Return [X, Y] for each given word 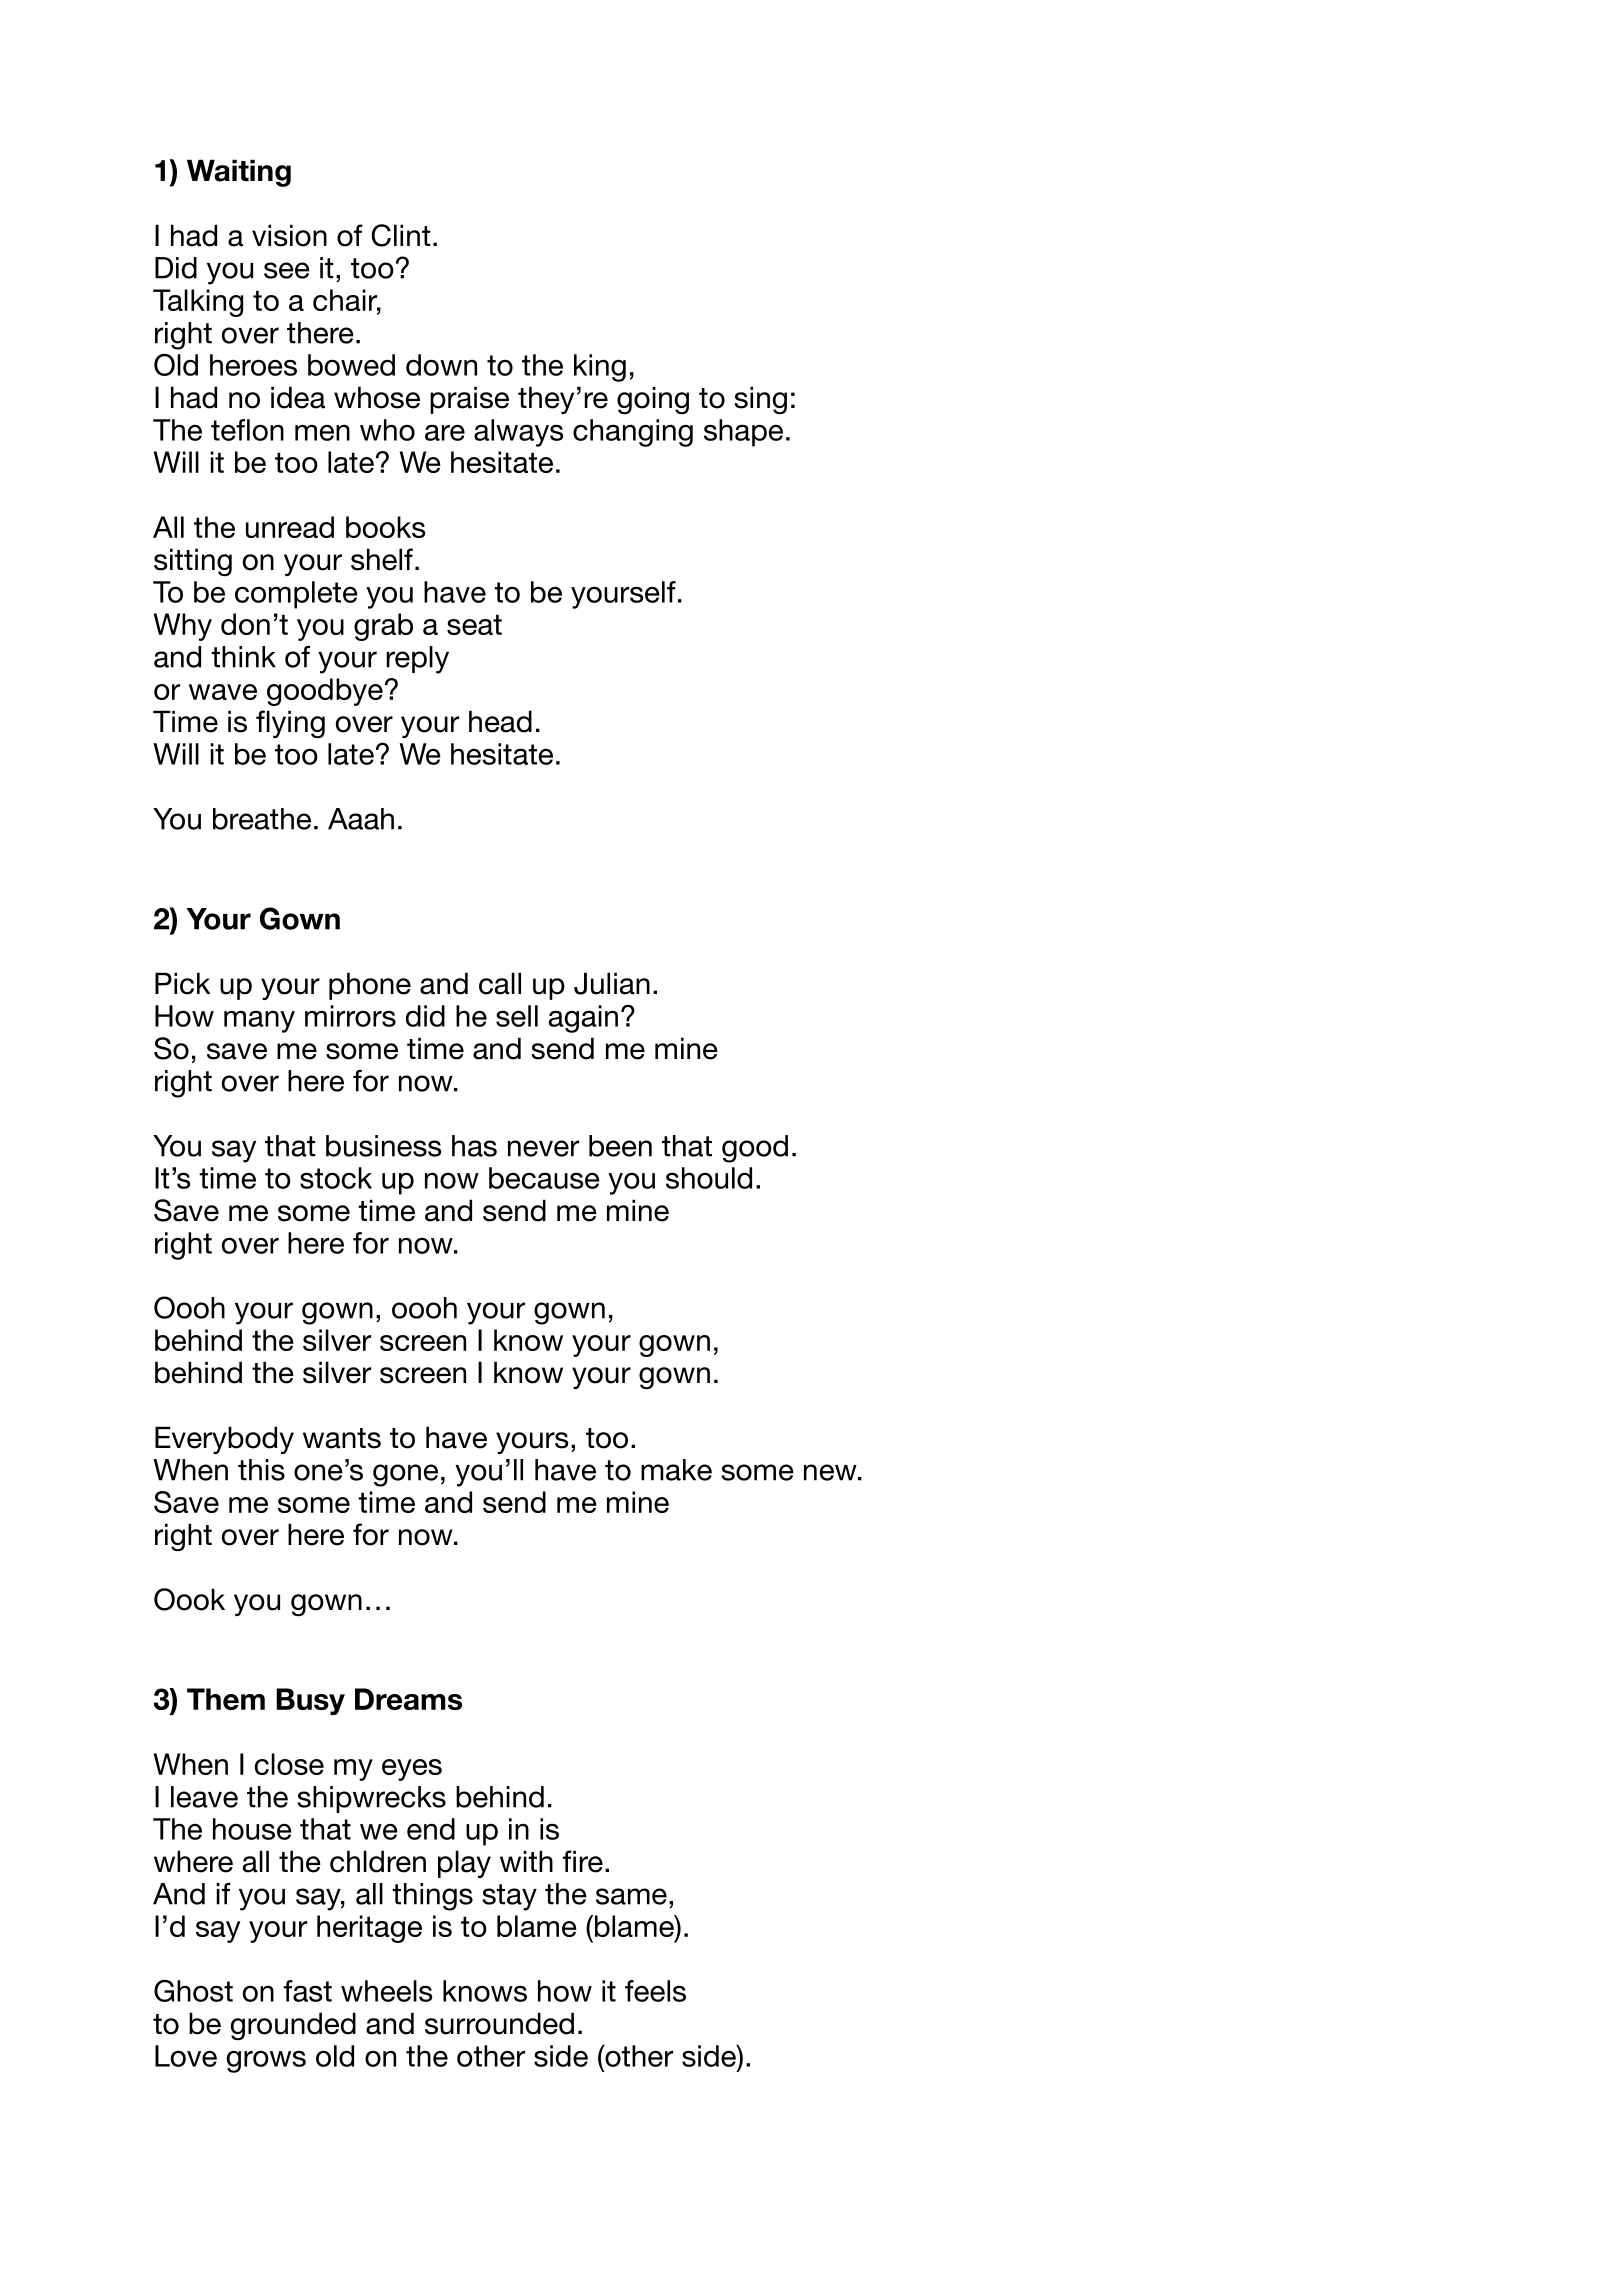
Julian [612, 983]
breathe [262, 819]
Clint [401, 235]
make [676, 1470]
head [500, 721]
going [653, 400]
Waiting [239, 173]
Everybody [224, 1440]
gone [405, 1475]
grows [266, 2062]
